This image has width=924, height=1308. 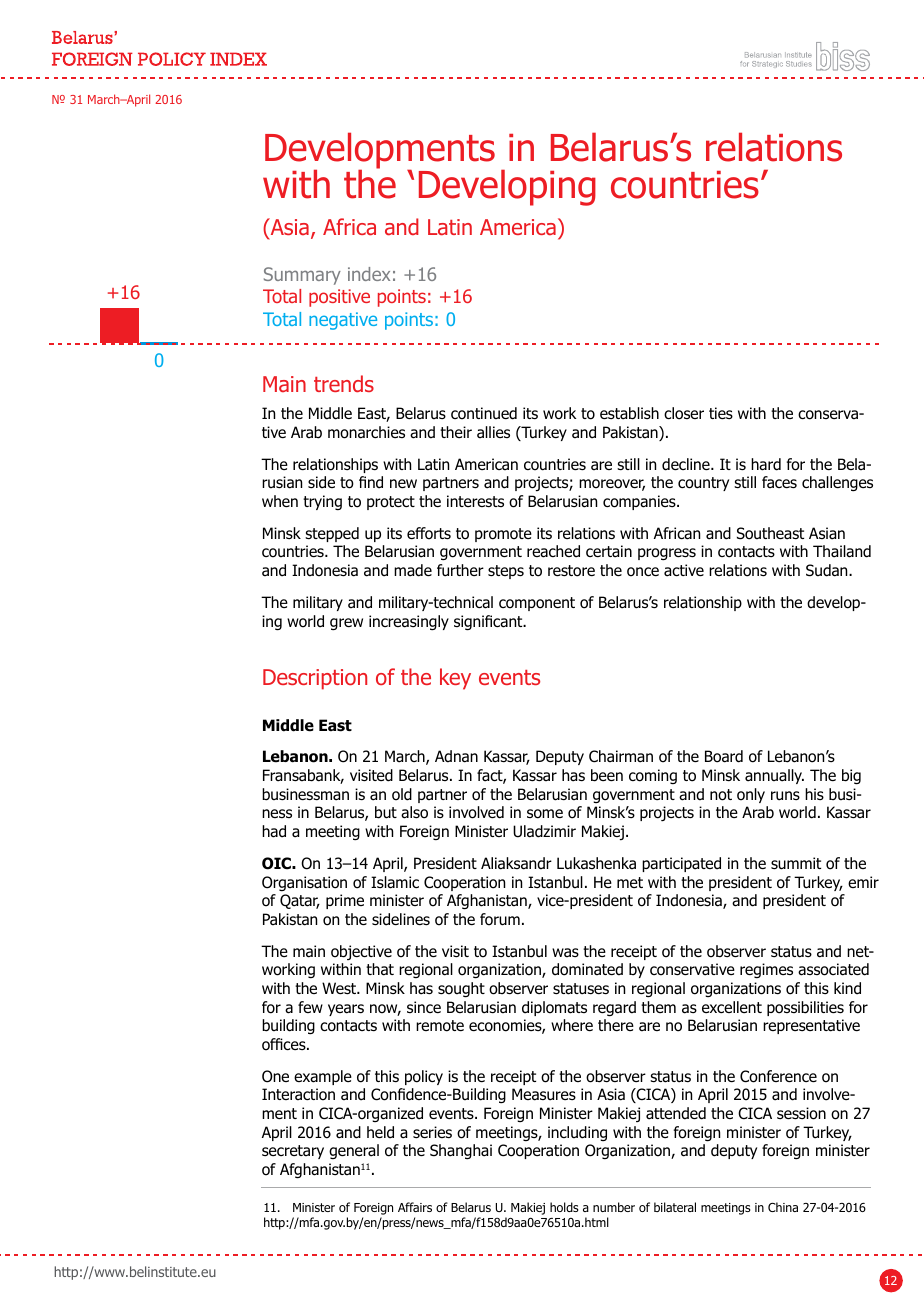 I want to click on general, so click(x=354, y=1151).
